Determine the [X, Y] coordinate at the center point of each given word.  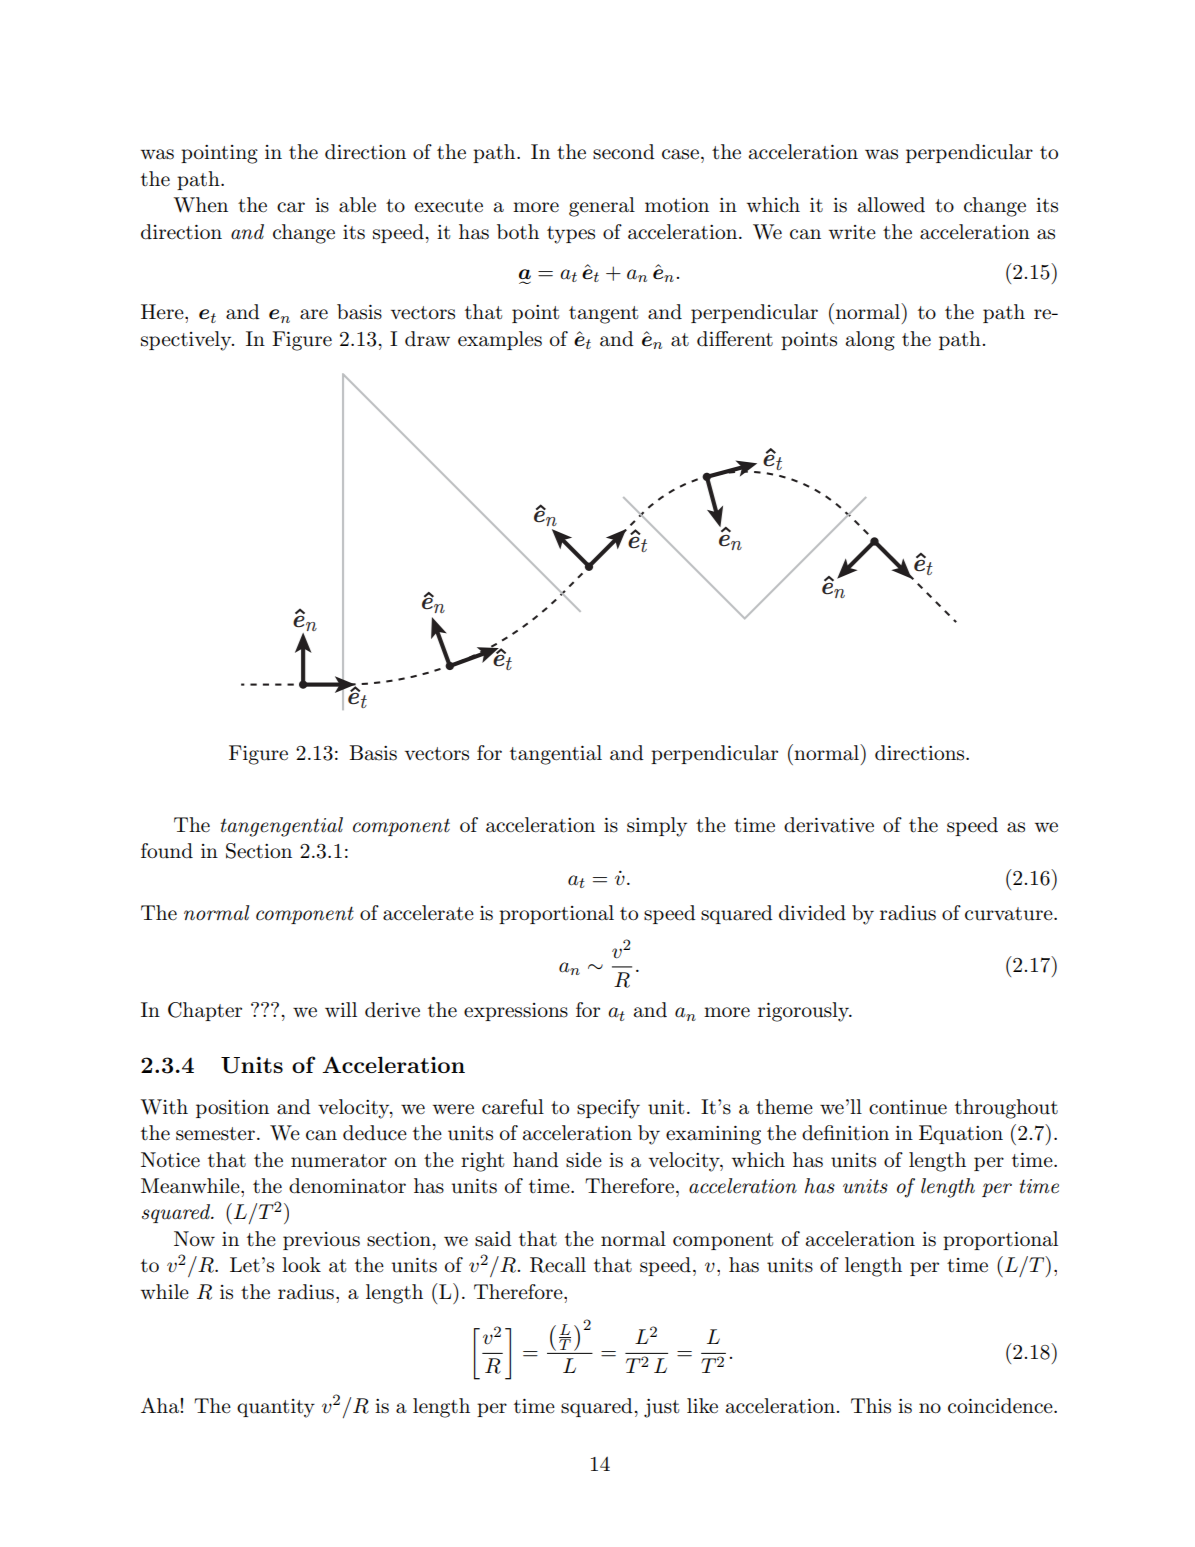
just [661, 1408]
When [201, 205]
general [602, 207]
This [871, 1406]
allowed [891, 205]
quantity [276, 1408]
